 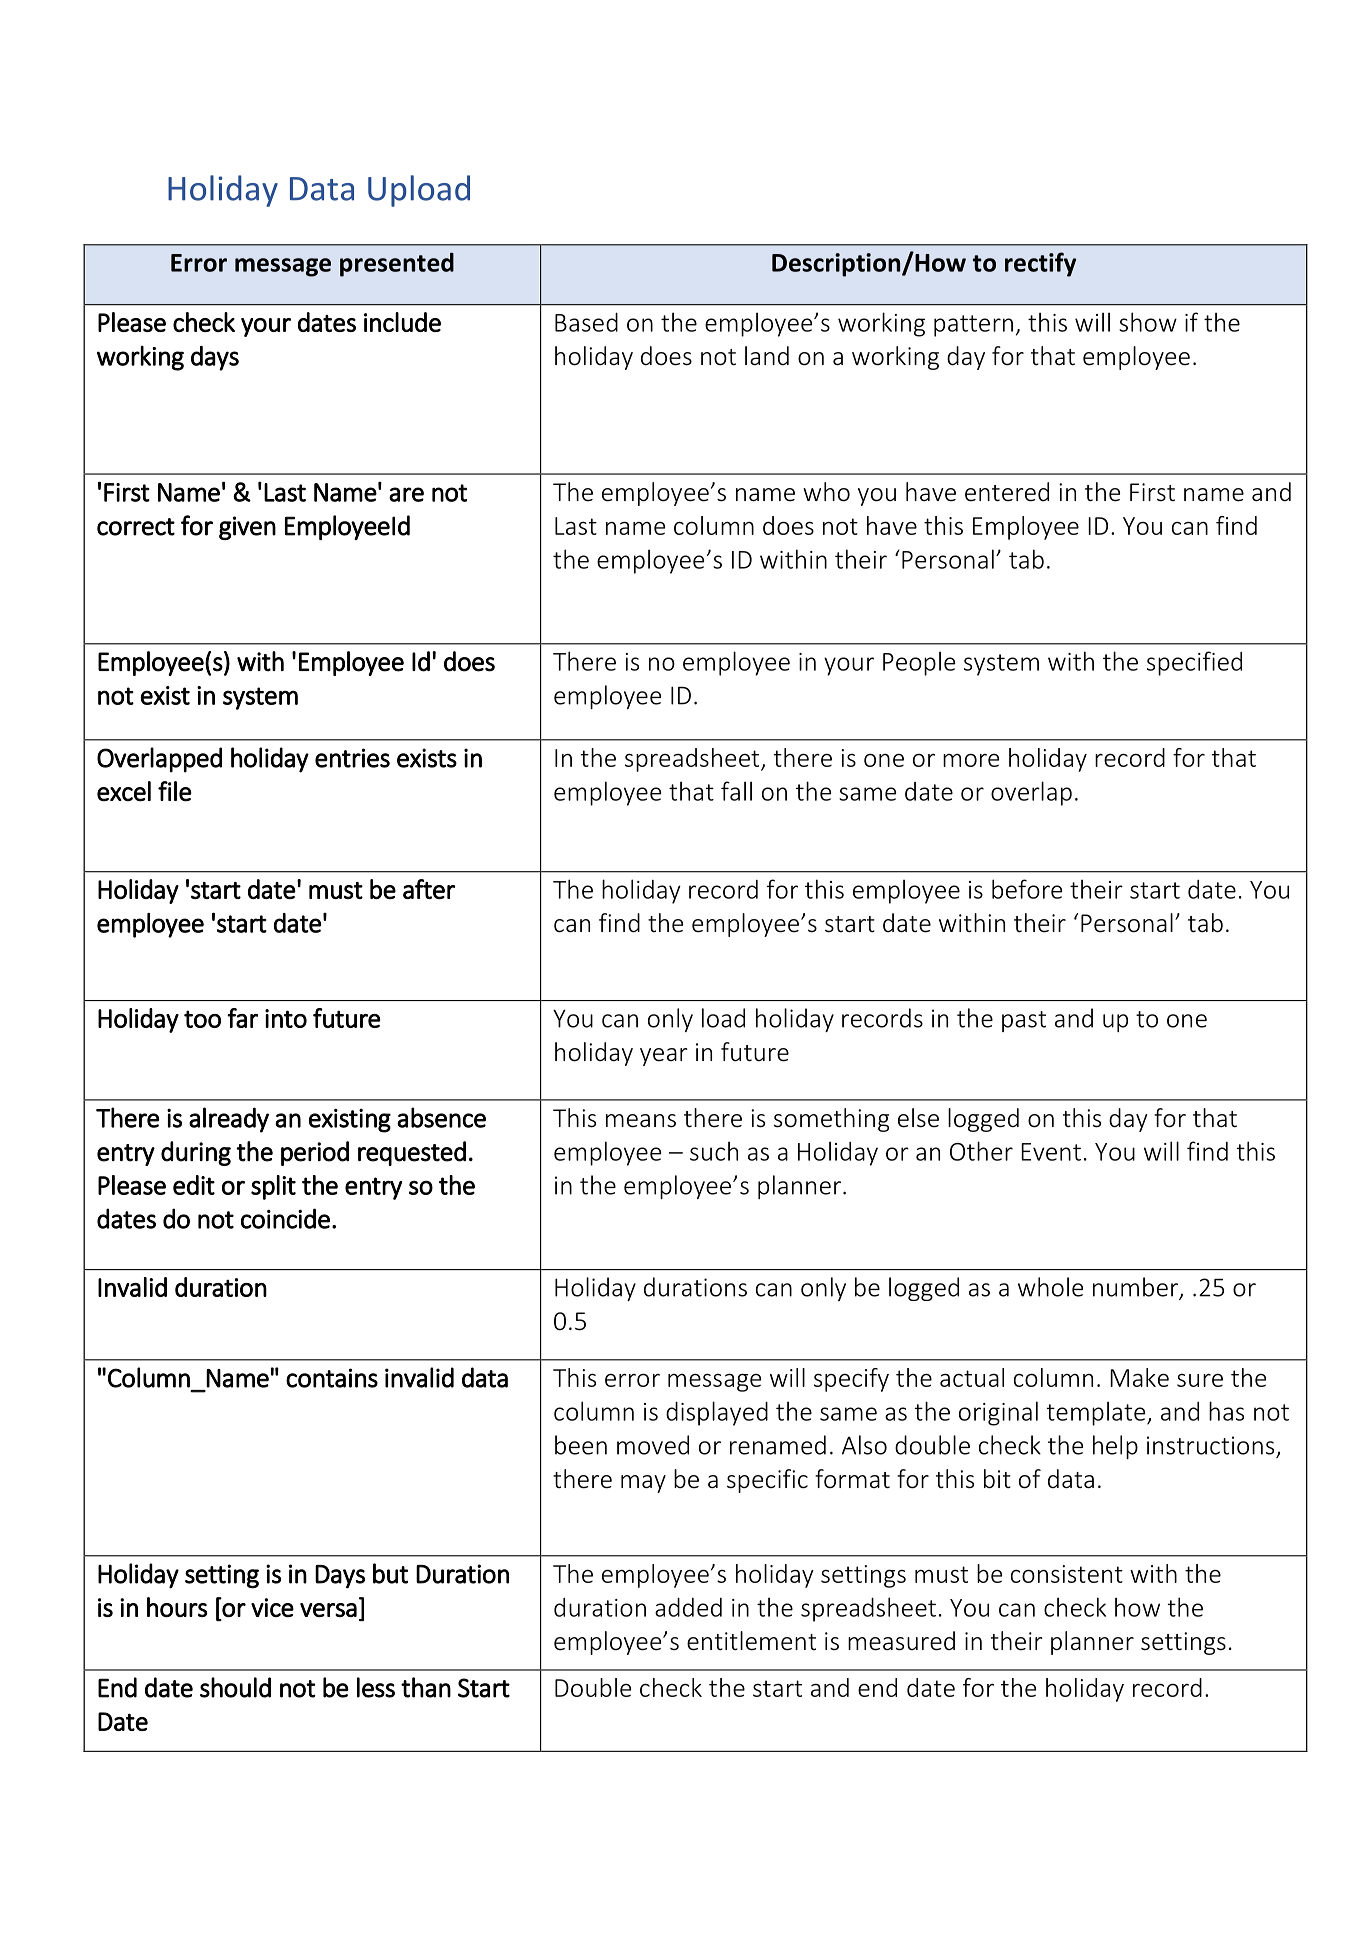 I want to click on fall, so click(x=736, y=791).
